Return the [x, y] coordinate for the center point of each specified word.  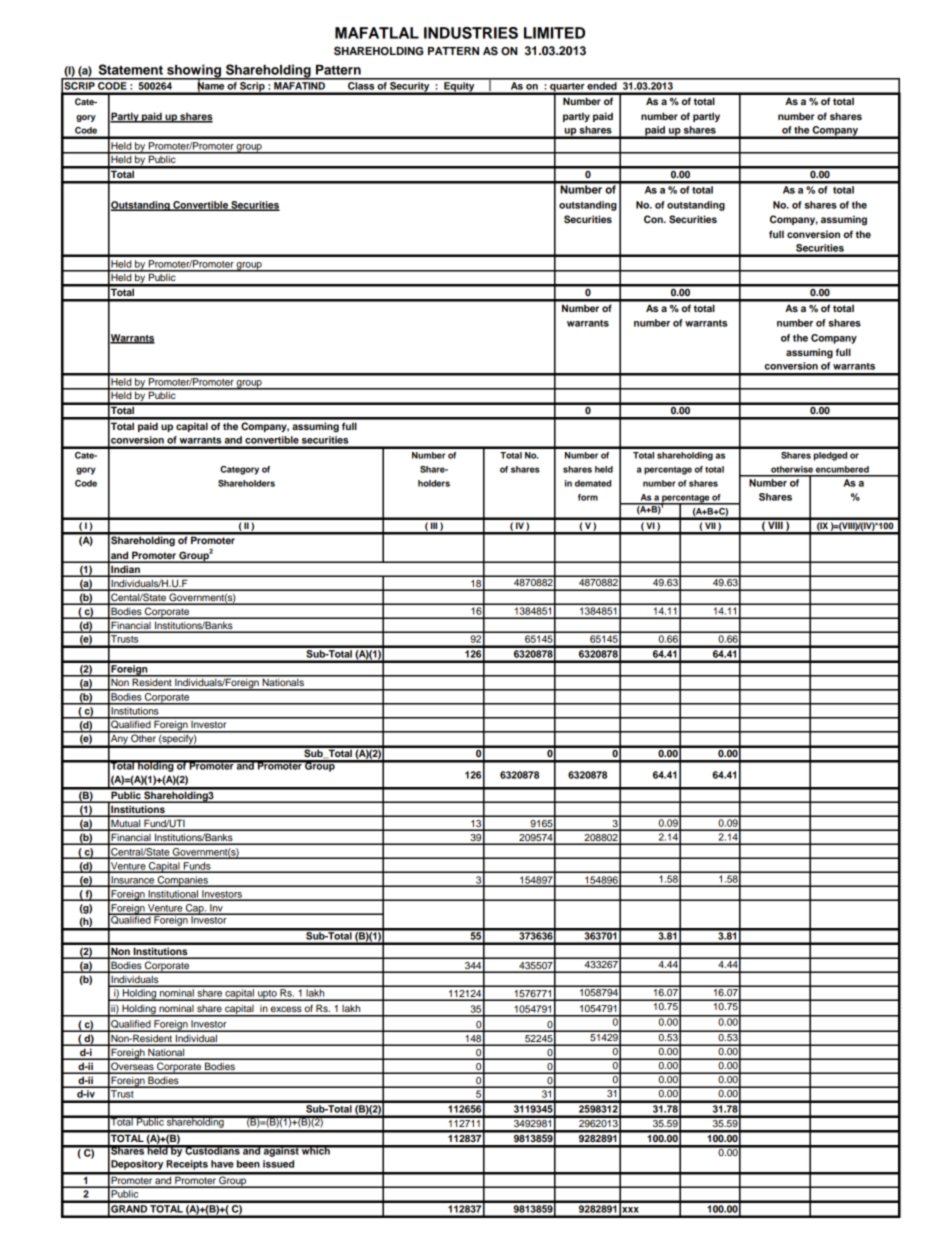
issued [278, 1164]
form [588, 497]
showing [194, 72]
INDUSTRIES [471, 33]
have [222, 1164]
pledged [830, 456]
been [248, 1164]
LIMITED [554, 33]
